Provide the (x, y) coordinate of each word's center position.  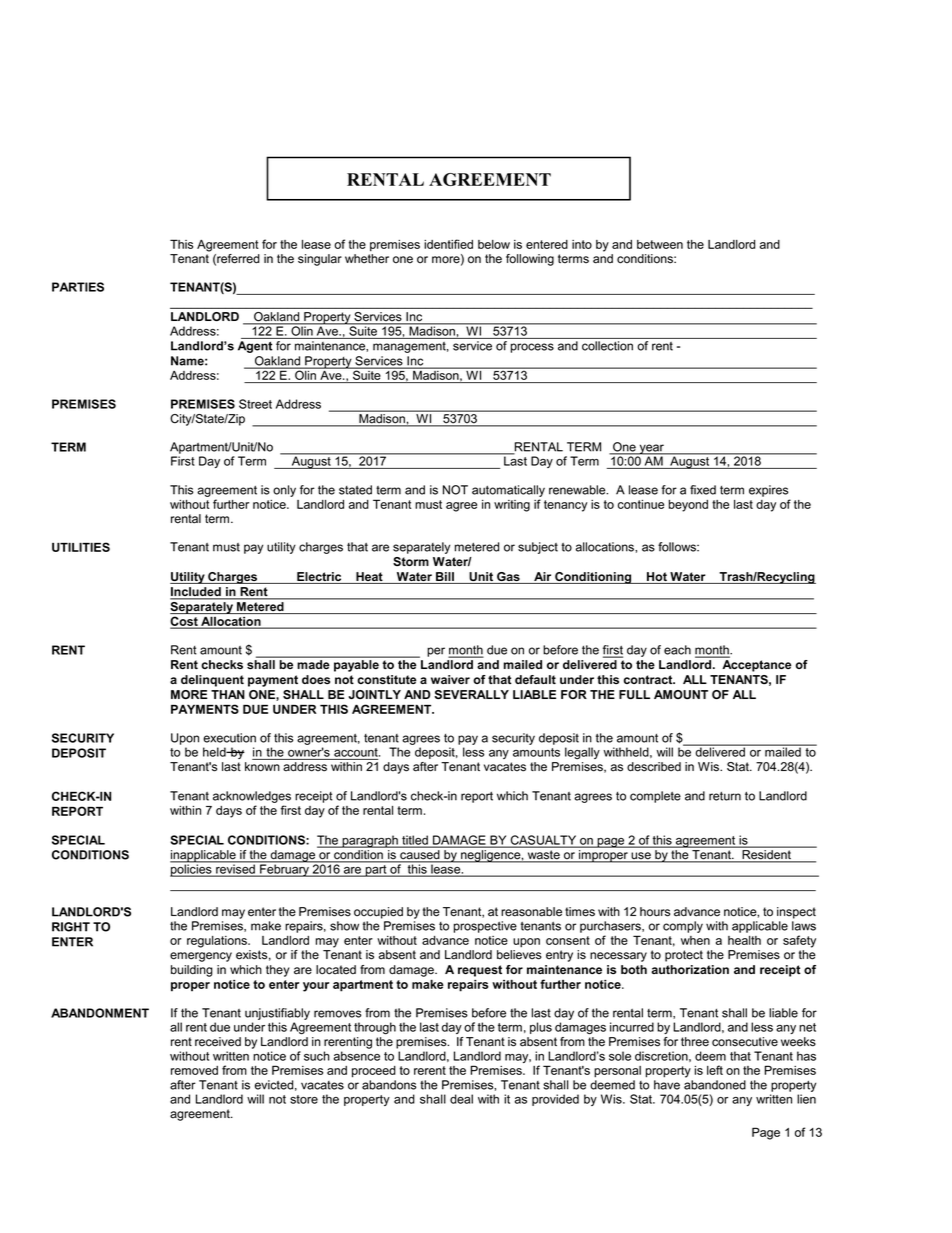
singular (320, 260)
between (660, 244)
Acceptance (756, 666)
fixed (703, 490)
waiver (450, 679)
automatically (508, 491)
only (284, 491)
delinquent (212, 681)
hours (655, 912)
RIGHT (71, 927)
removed (194, 1070)
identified (448, 244)
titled (415, 841)
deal (461, 1099)
